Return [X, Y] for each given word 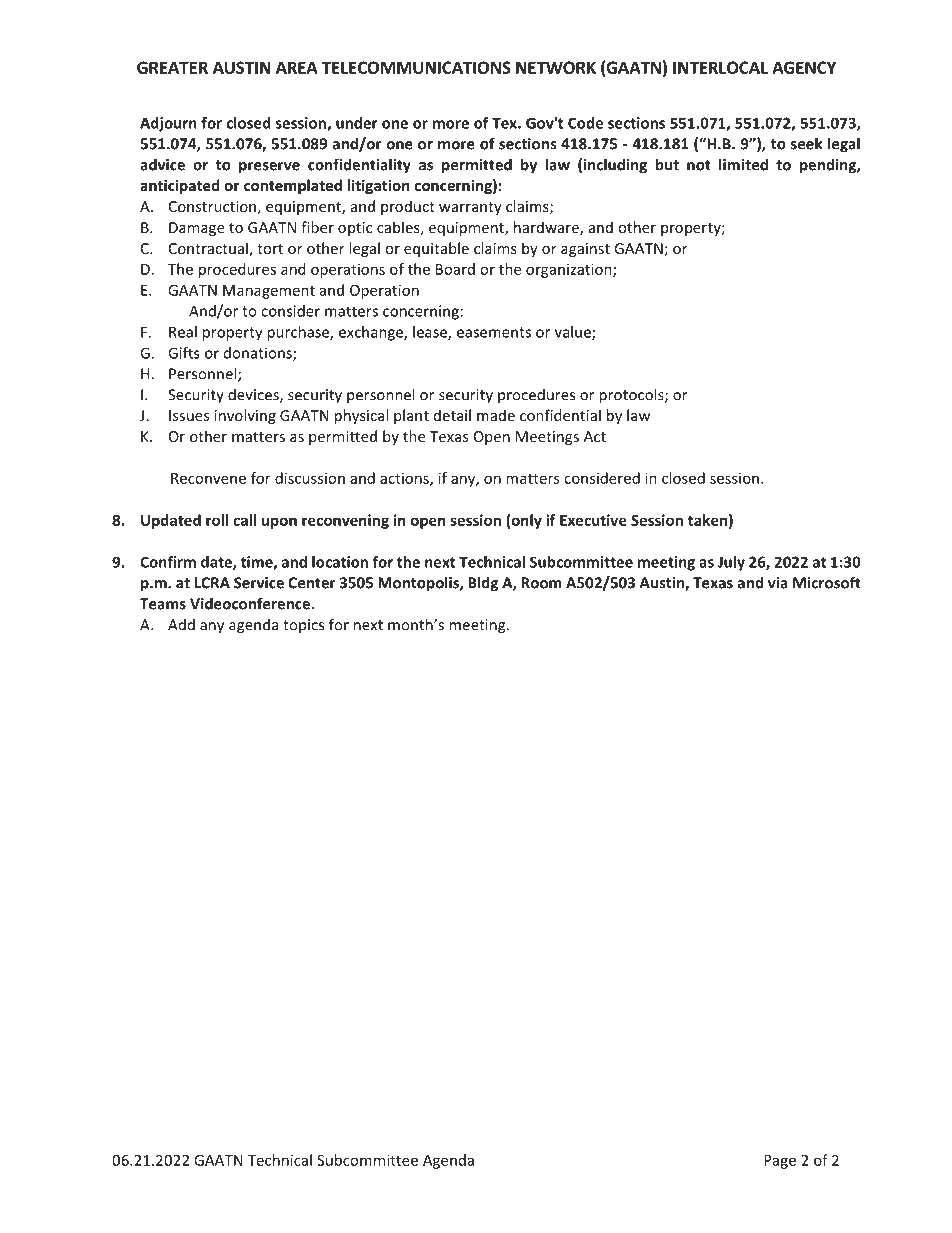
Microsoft [827, 582]
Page [780, 1162]
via [778, 583]
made [496, 415]
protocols [632, 396]
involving [245, 416]
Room [541, 583]
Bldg [483, 584]
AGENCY [804, 67]
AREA [297, 67]
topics [303, 626]
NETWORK [556, 67]
